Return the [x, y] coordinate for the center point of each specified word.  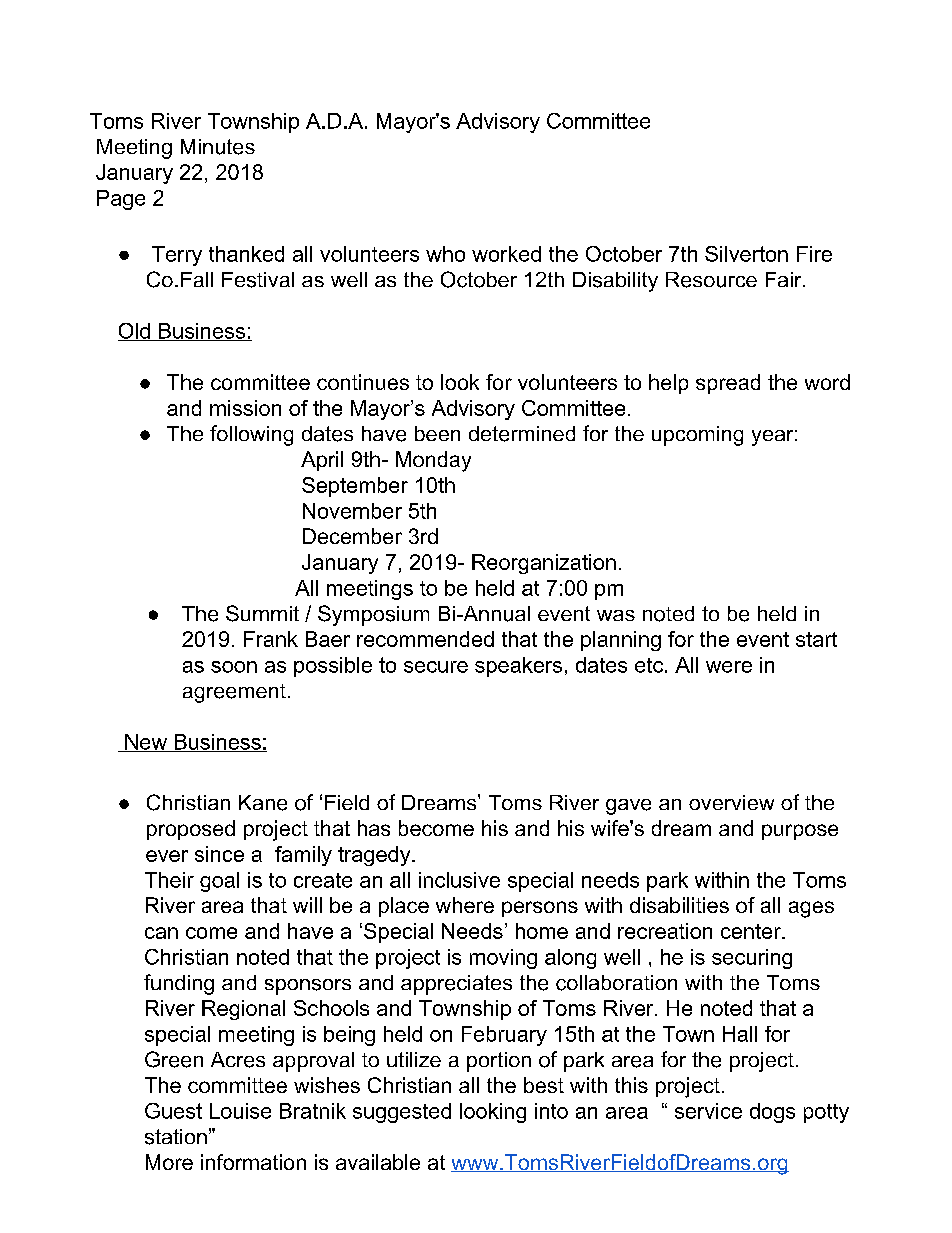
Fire [814, 254]
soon [234, 667]
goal [219, 882]
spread [728, 384]
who [445, 254]
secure [436, 667]
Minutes [218, 147]
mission [245, 408]
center [752, 931]
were [729, 667]
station [176, 1137]
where [465, 905]
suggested [402, 1113]
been [437, 433]
